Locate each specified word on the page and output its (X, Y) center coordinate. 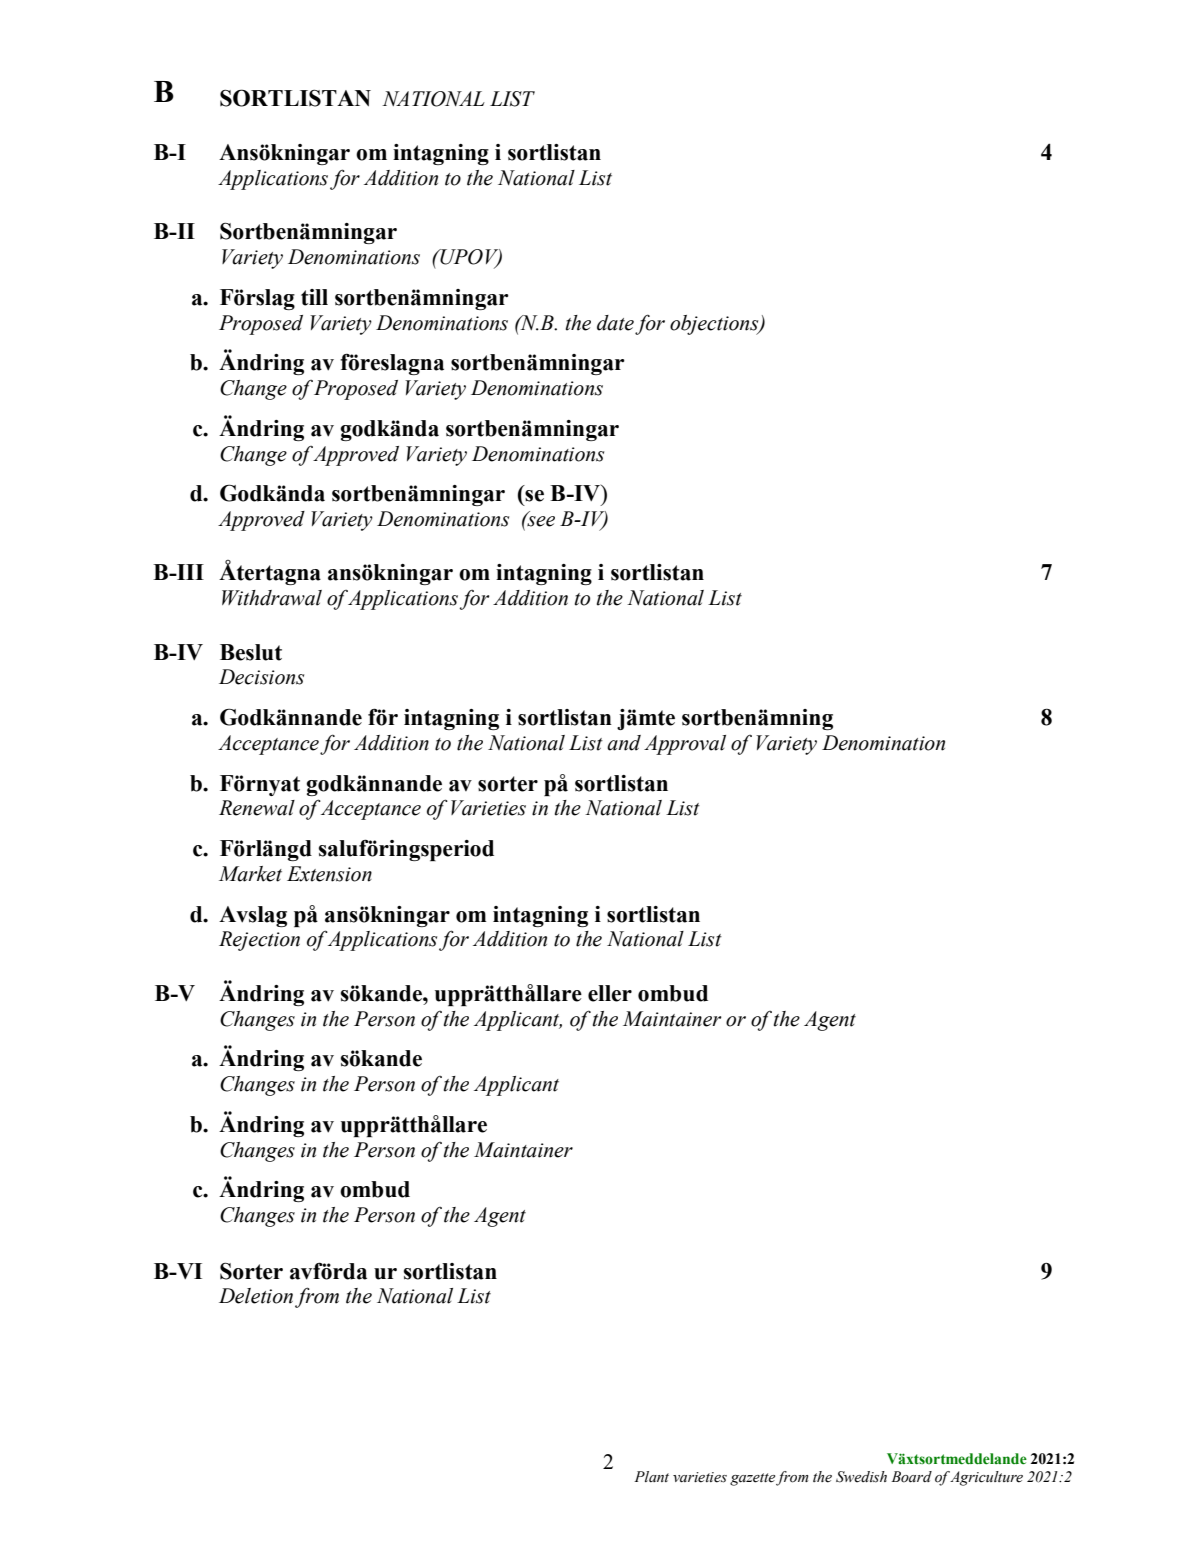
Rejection (259, 941)
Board (911, 1477)
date (615, 323)
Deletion (256, 1296)
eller (610, 993)
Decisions (261, 677)
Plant (651, 1476)
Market (250, 874)
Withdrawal (272, 598)
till (314, 297)
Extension (329, 874)
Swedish (861, 1477)
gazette (752, 1479)
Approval (685, 745)
